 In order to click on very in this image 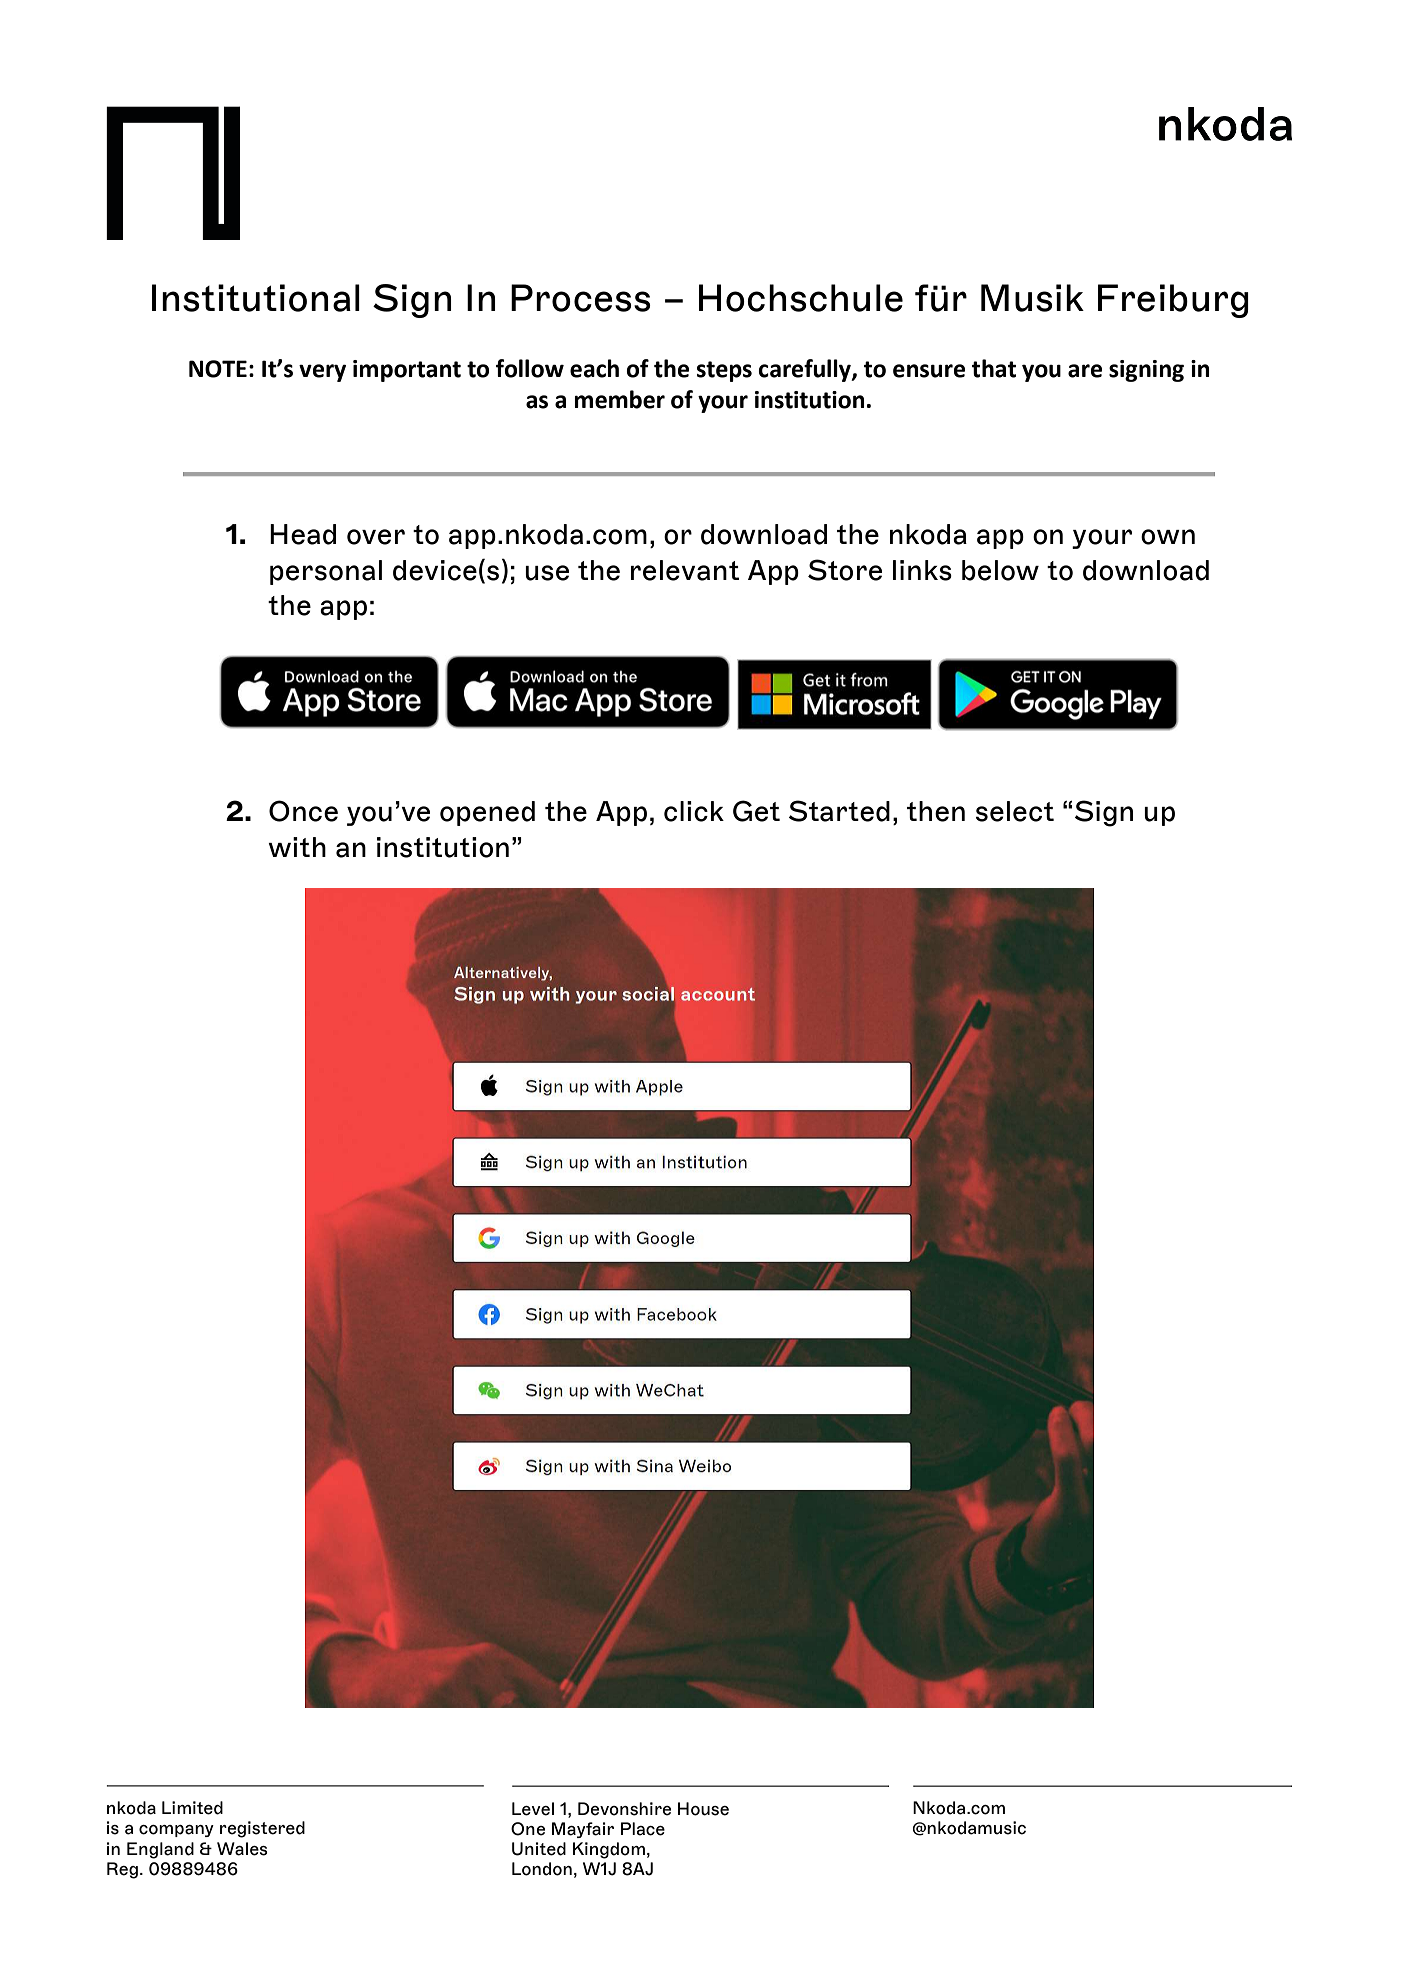, I will do `click(322, 373)`.
